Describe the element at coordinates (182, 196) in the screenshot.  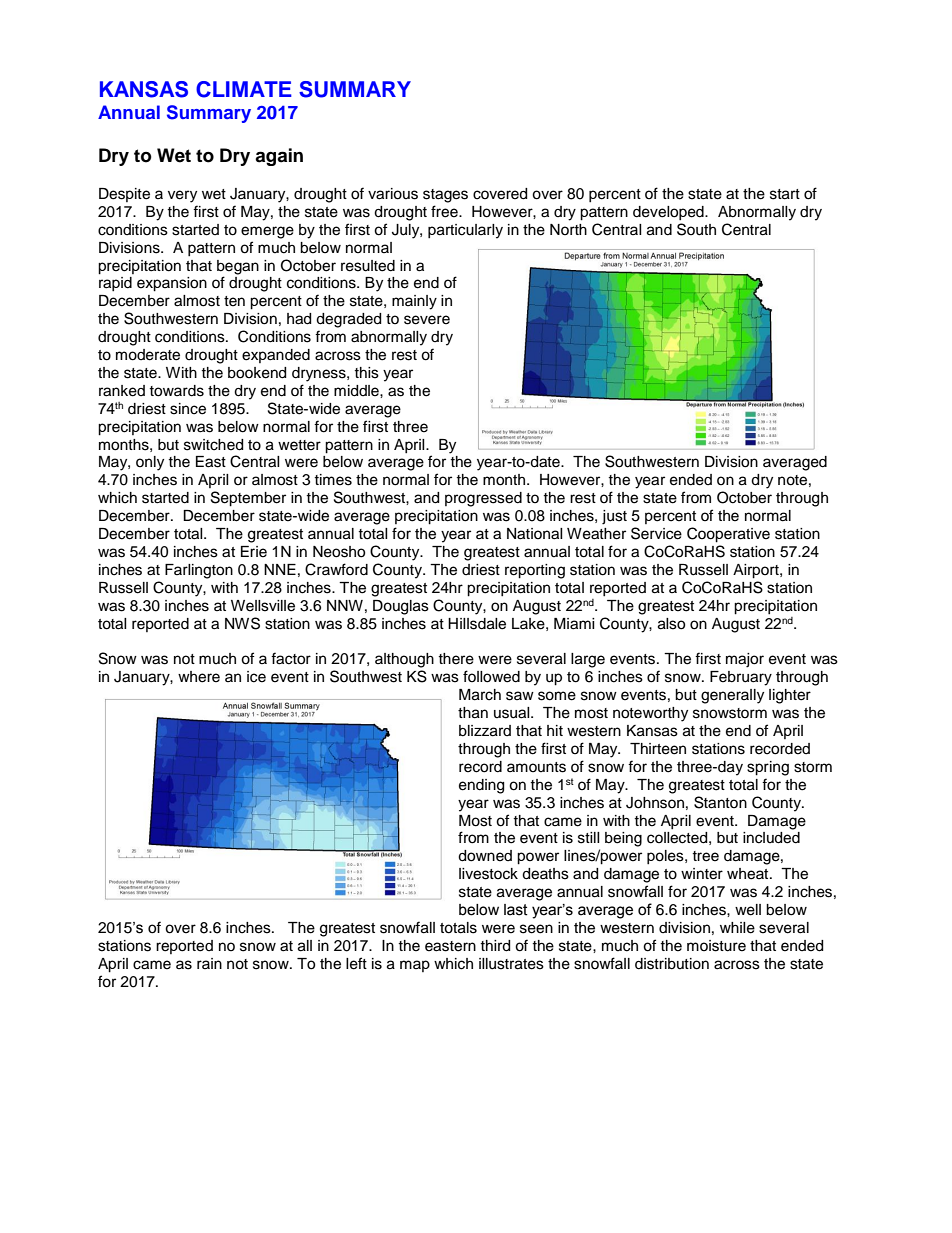
I see `very` at that location.
